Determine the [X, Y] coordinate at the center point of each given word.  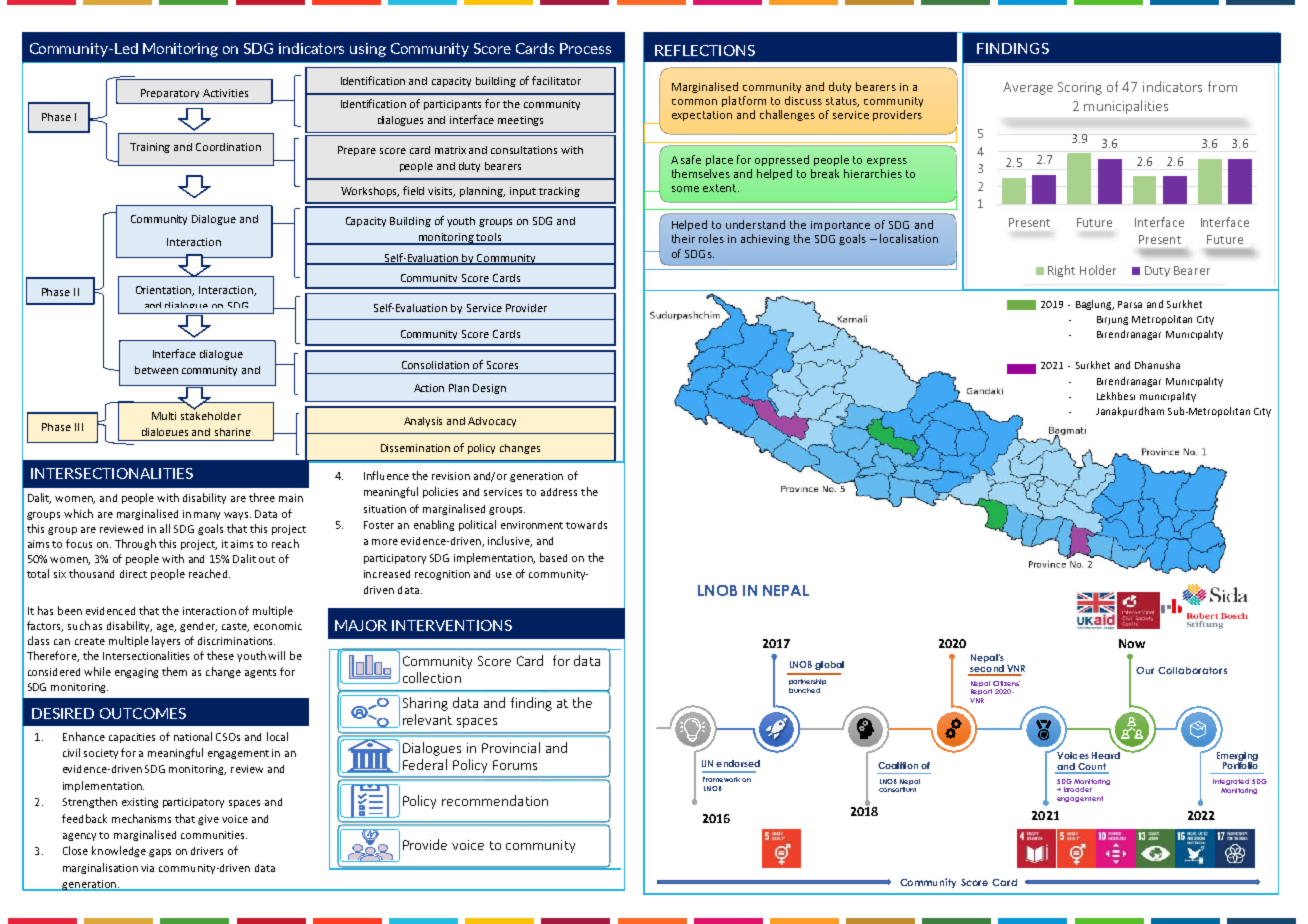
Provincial [511, 747]
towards [586, 525]
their [683, 238]
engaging [136, 673]
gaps [160, 853]
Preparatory [170, 93]
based [553, 557]
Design [489, 389]
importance [840, 226]
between [156, 370]
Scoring [1080, 88]
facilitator [556, 80]
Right [1061, 271]
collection [432, 677]
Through [135, 544]
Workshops [370, 192]
